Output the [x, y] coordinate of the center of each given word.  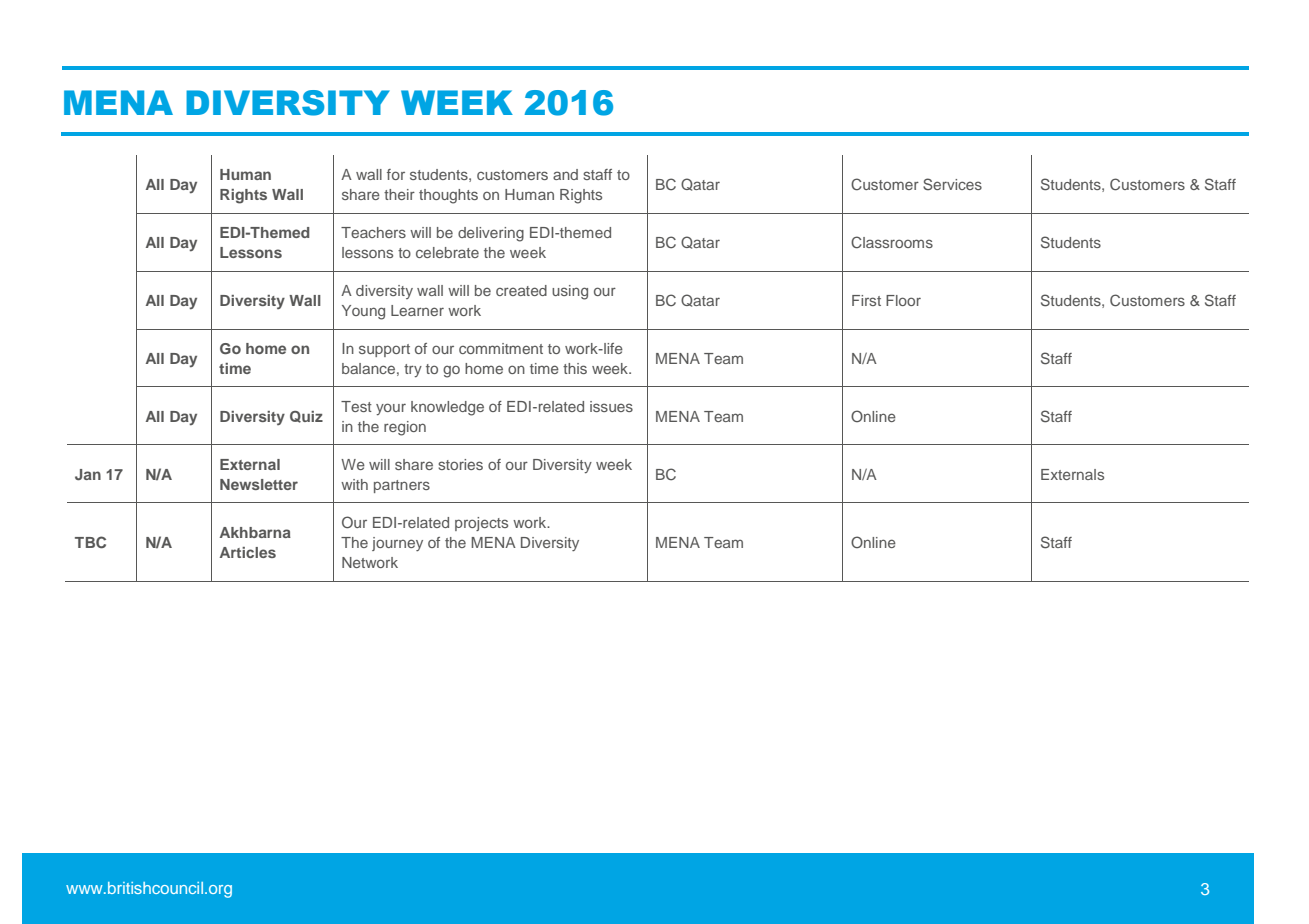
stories [460, 464]
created [521, 290]
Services [952, 184]
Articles [248, 552]
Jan [88, 475]
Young [363, 312]
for [396, 174]
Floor [903, 300]
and [565, 174]
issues [611, 406]
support [384, 350]
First [866, 300]
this [575, 368]
